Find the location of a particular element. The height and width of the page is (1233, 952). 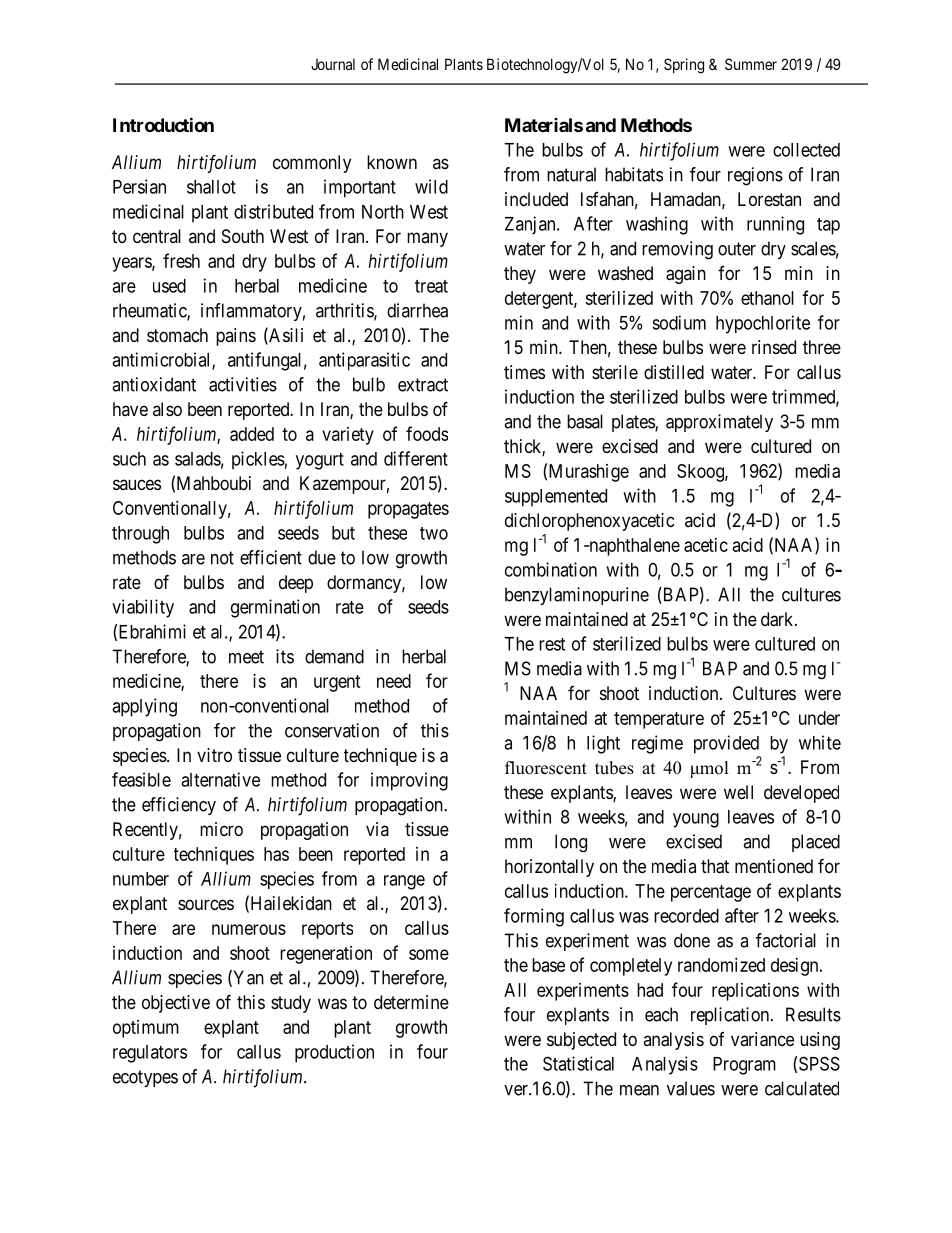

Introduction is located at coordinates (163, 124).
